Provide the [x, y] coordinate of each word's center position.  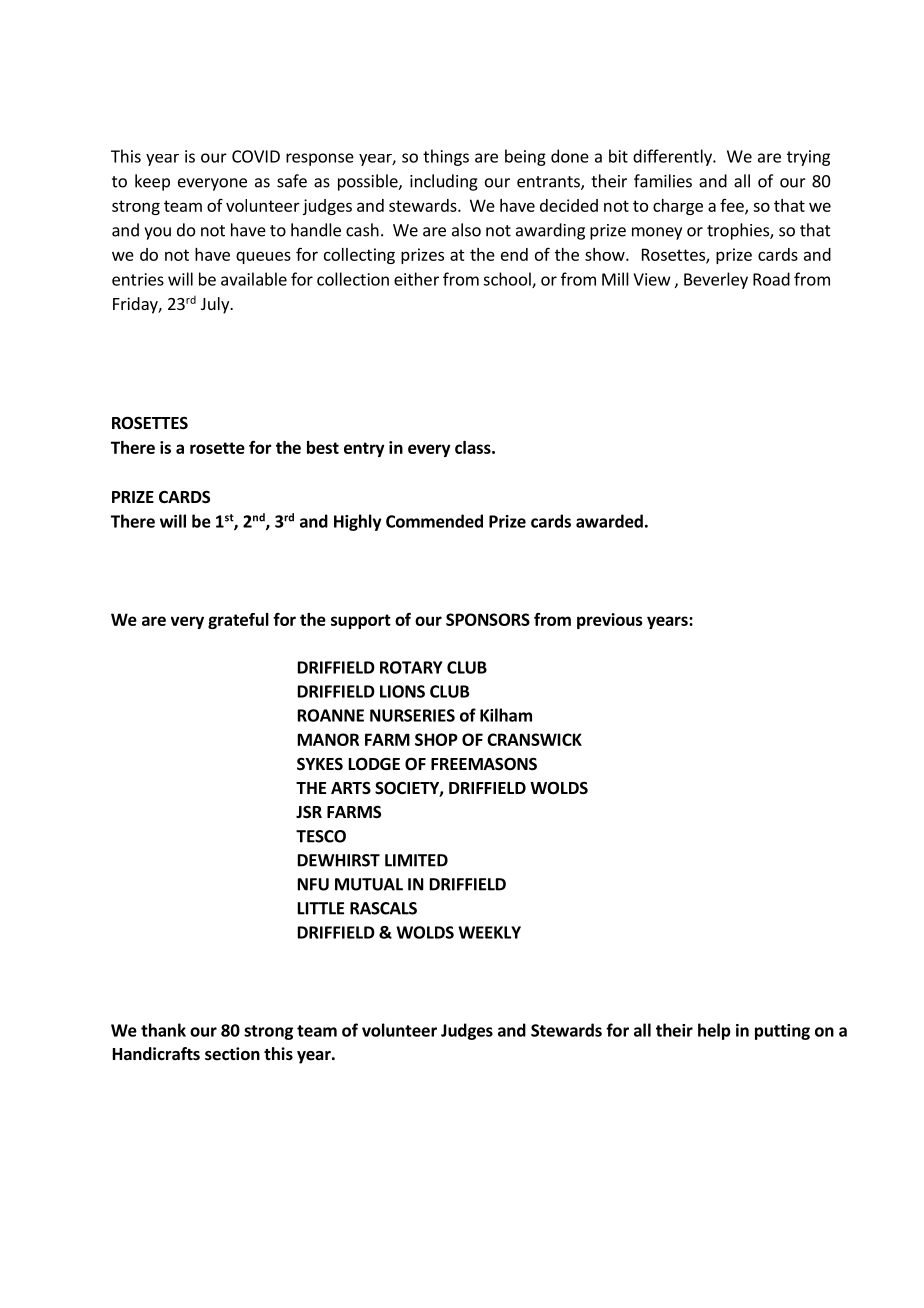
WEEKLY [489, 932]
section [232, 1054]
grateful [238, 621]
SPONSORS [488, 619]
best [323, 447]
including [444, 182]
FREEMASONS [484, 764]
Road [771, 279]
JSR [309, 812]
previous [610, 621]
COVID [256, 156]
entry [364, 449]
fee [733, 206]
